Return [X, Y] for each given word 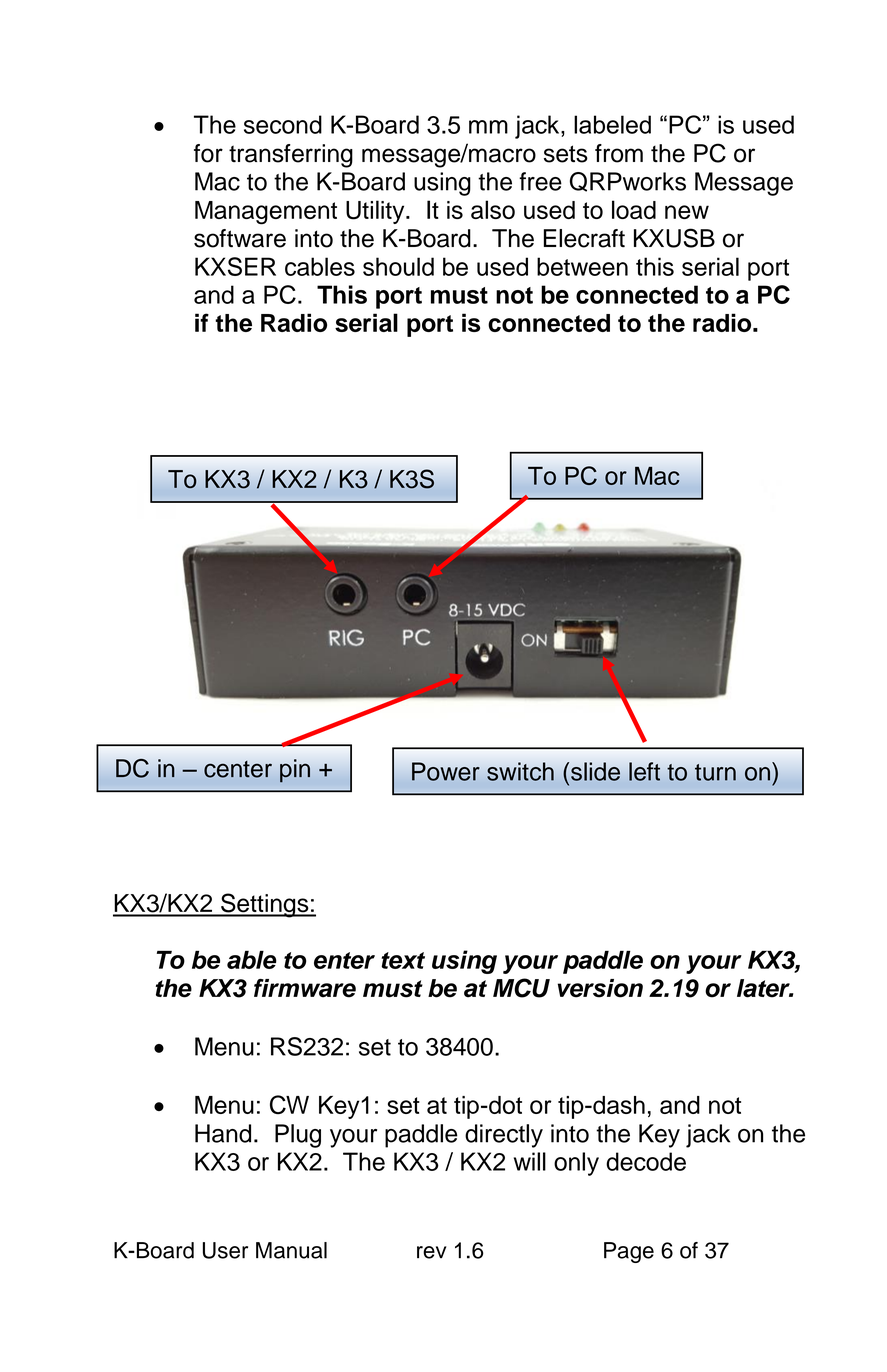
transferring [291, 156]
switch [520, 771]
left [644, 771]
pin [295, 771]
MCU [521, 988]
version [600, 988]
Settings [265, 905]
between [582, 266]
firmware [305, 988]
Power [446, 771]
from [619, 153]
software [240, 238]
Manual [291, 1250]
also [493, 209]
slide [595, 771]
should [398, 266]
